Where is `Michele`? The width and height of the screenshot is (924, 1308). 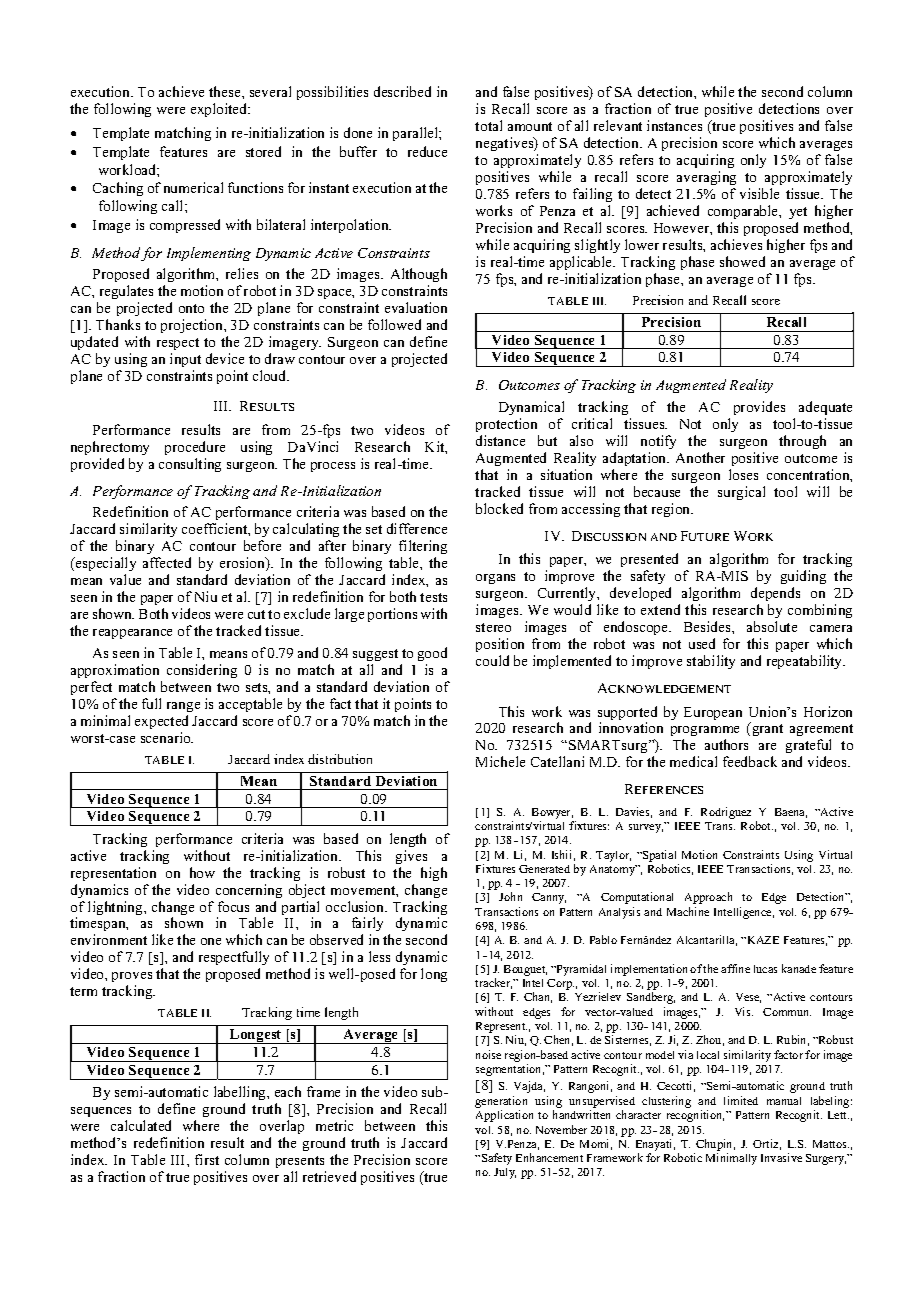 Michele is located at coordinates (500, 761).
